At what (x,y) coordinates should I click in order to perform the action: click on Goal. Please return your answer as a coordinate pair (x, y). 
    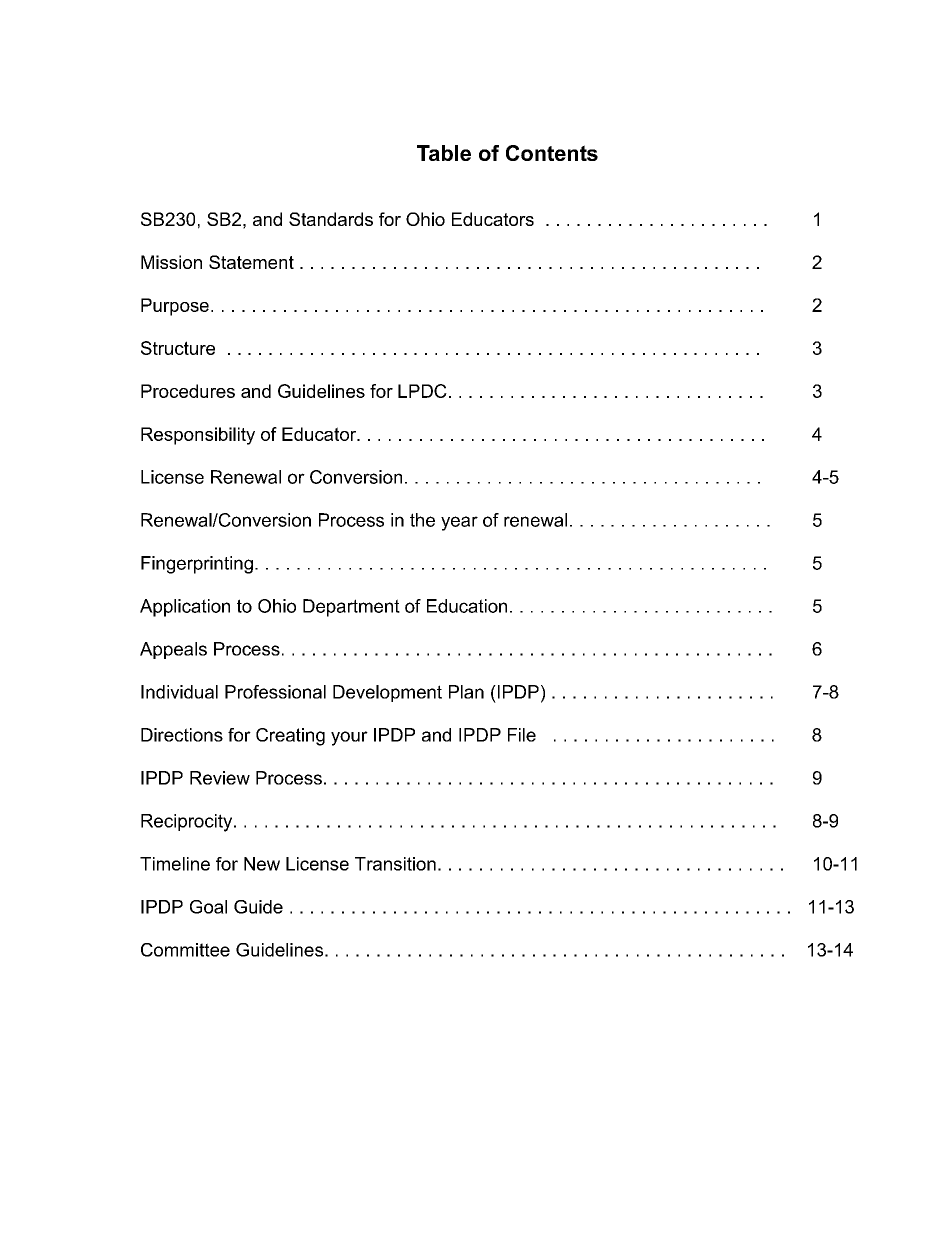
    Looking at the image, I should click on (208, 907).
